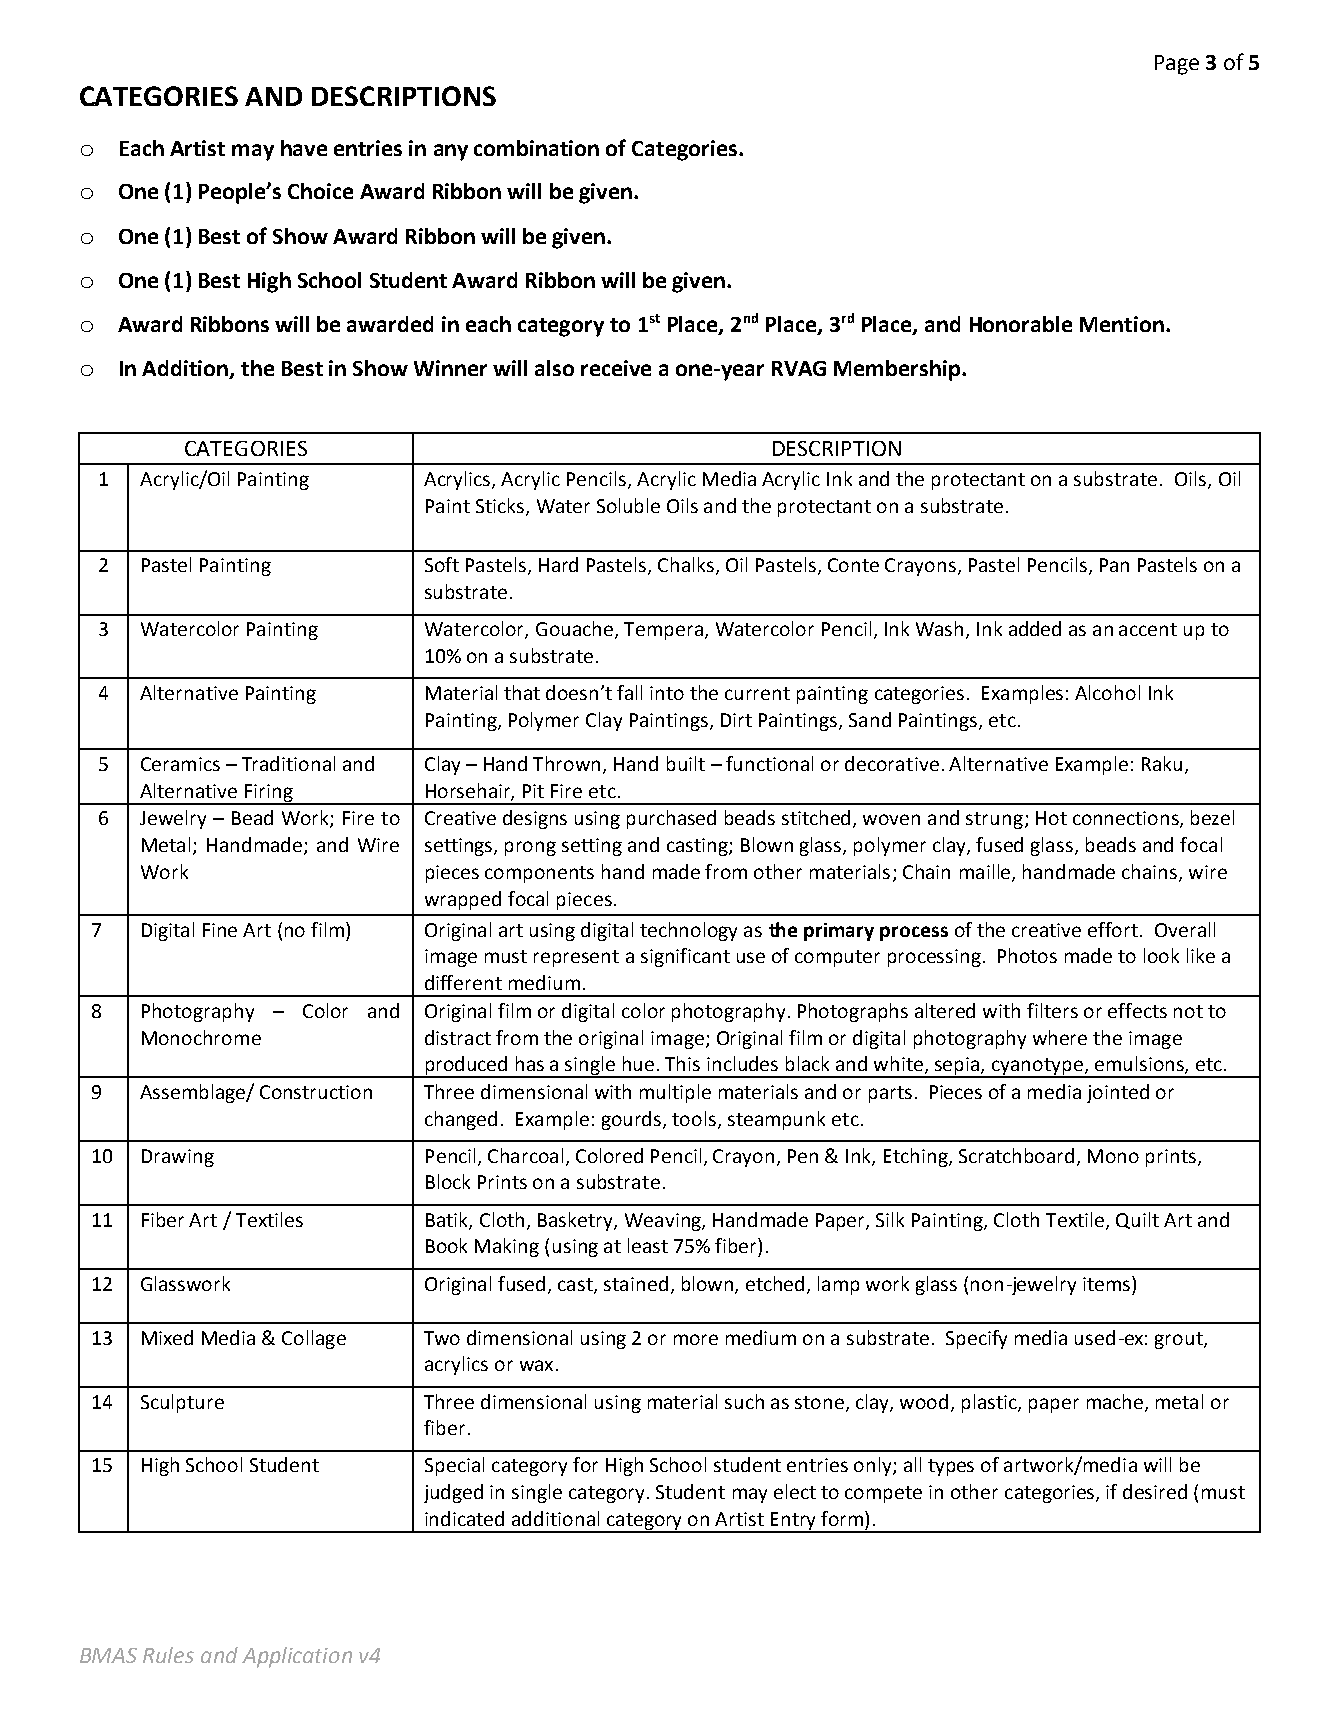 This screenshot has height=1732, width=1339. I want to click on Page, so click(1177, 65).
